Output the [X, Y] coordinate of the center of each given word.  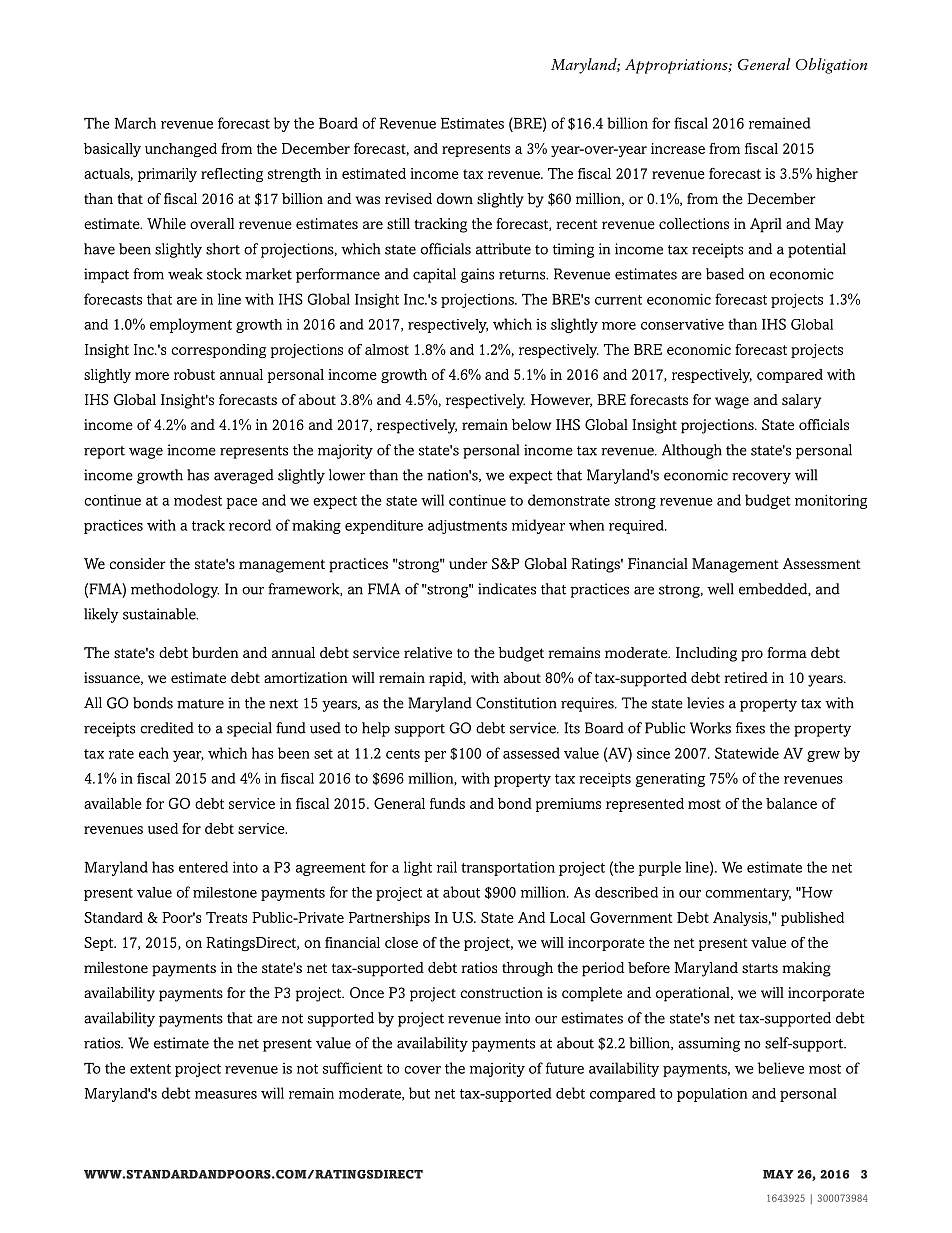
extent [150, 1069]
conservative [682, 324]
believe [781, 1068]
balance [791, 803]
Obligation [831, 66]
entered [203, 867]
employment [191, 325]
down [455, 198]
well [720, 589]
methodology [175, 590]
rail [447, 867]
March [135, 123]
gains [477, 275]
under [468, 563]
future [565, 1068]
